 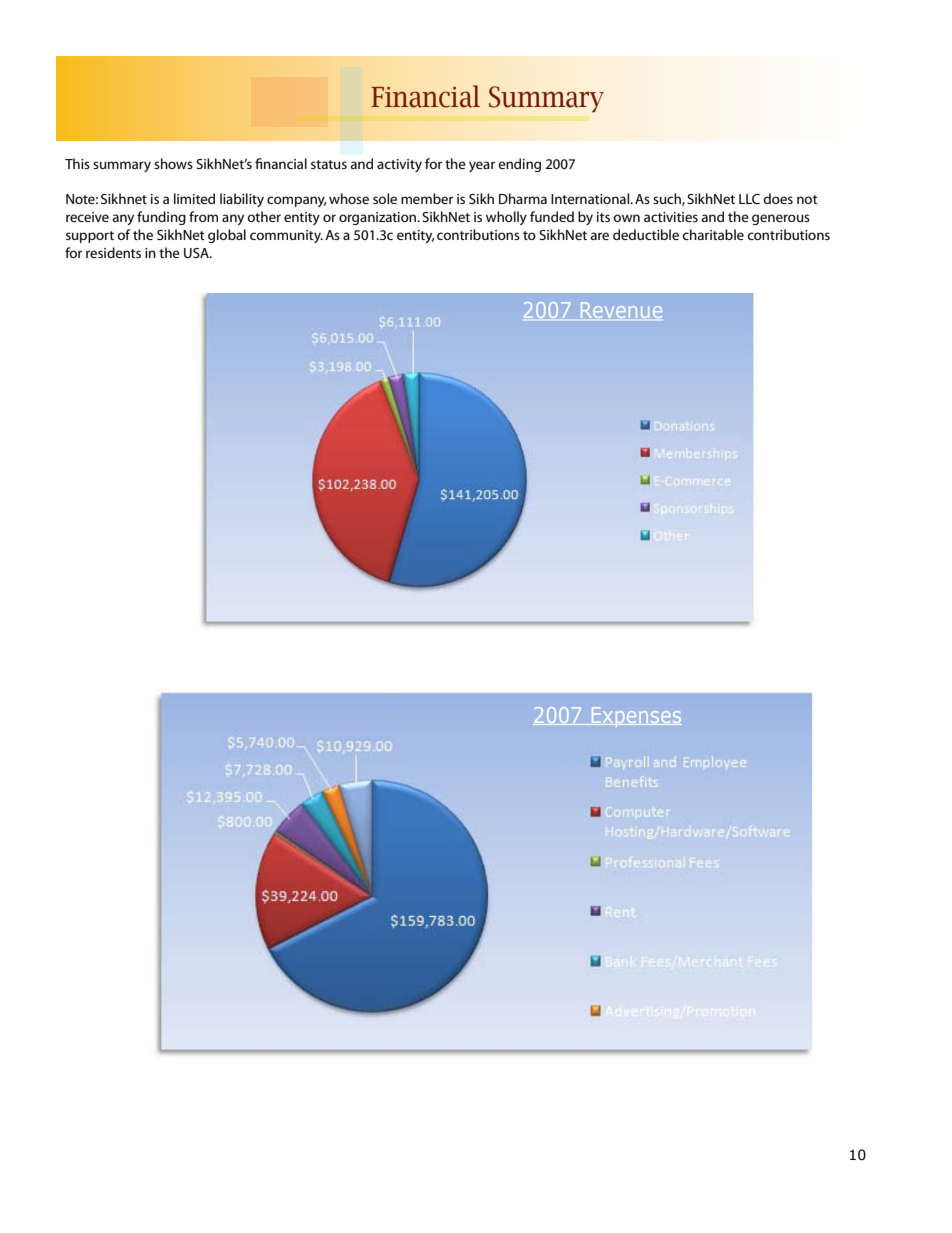 What do you see at coordinates (227, 236) in the document?
I see `global` at bounding box center [227, 236].
